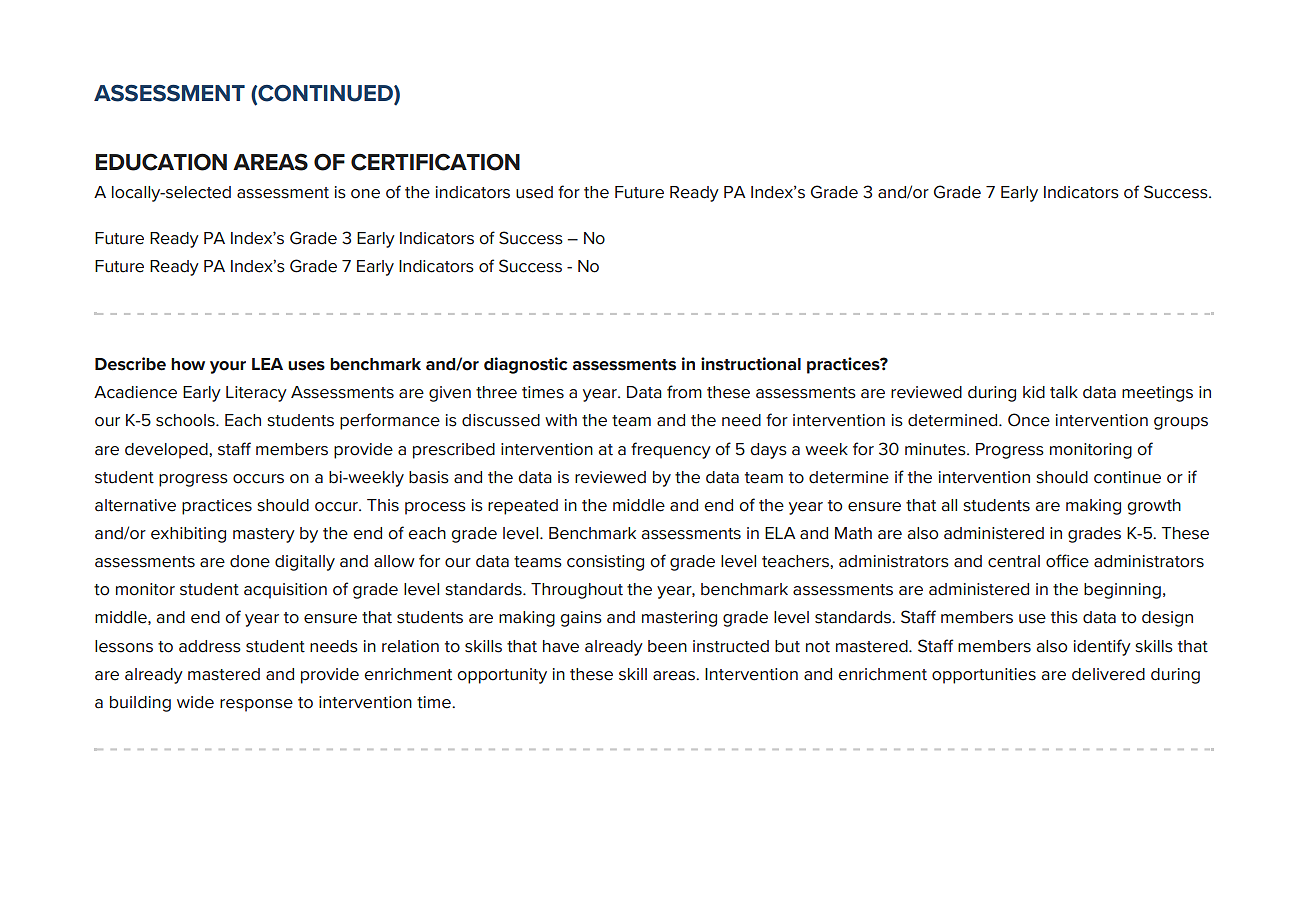  I want to click on areas, so click(675, 676).
